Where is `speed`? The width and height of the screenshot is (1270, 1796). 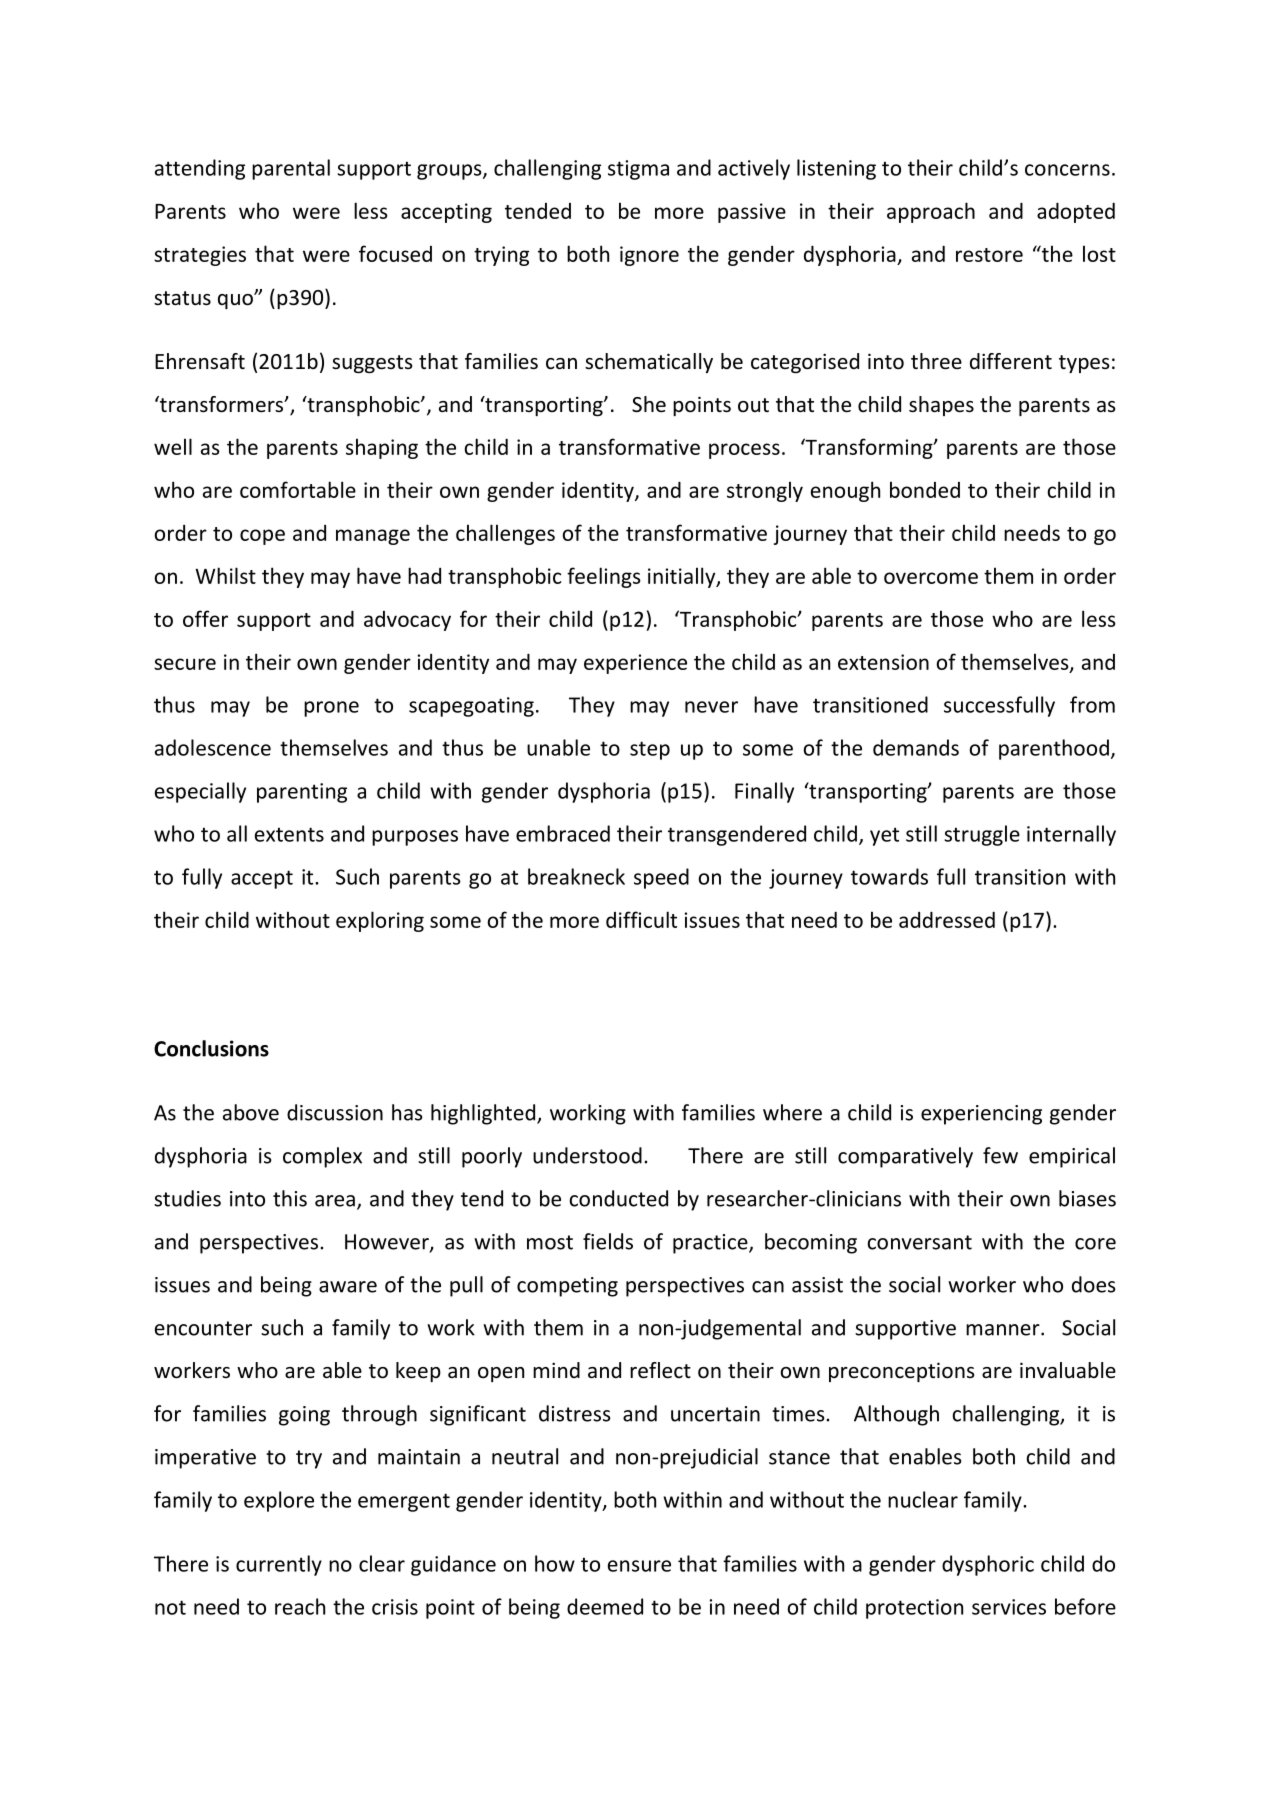
speed is located at coordinates (661, 878).
